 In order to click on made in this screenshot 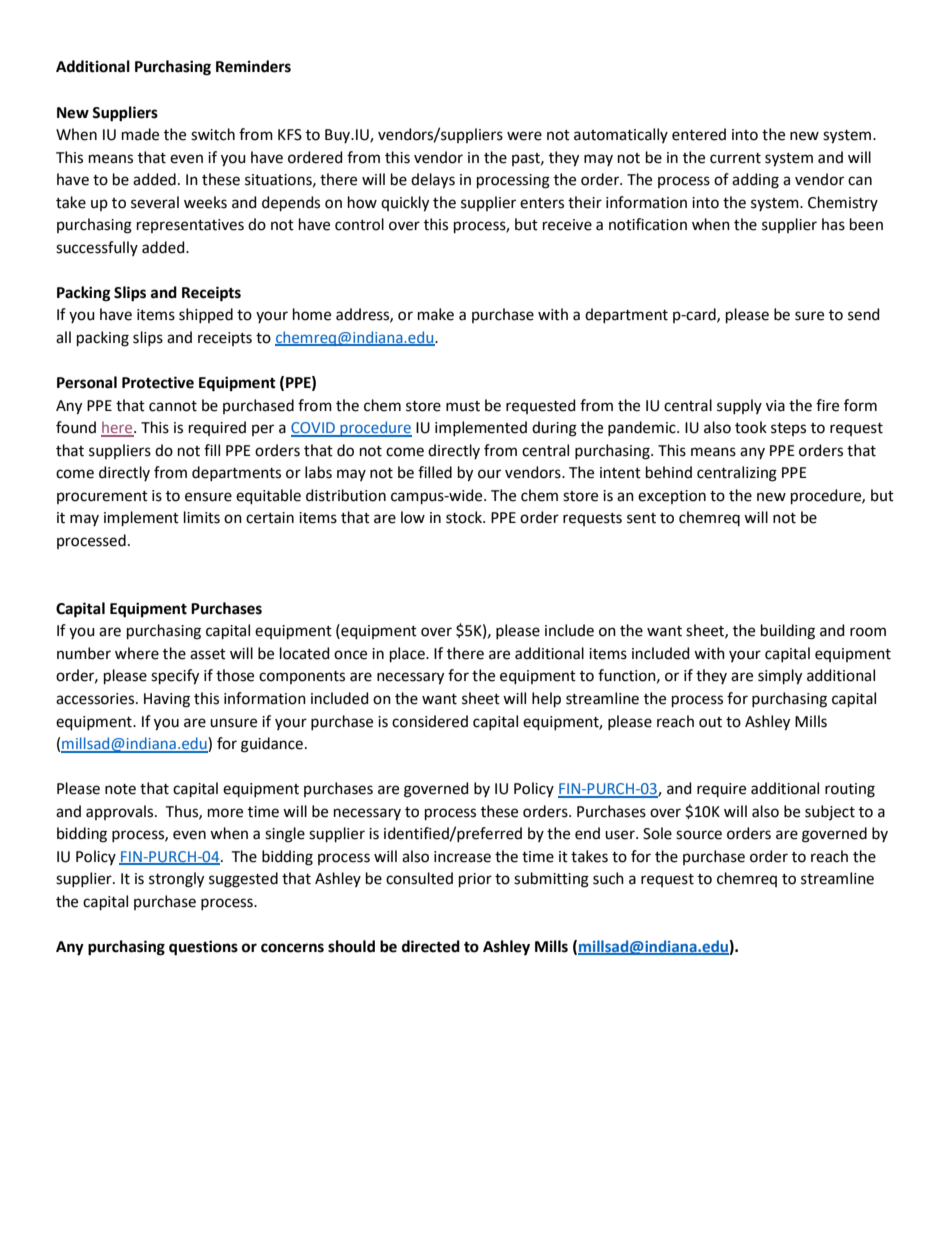, I will do `click(140, 134)`.
